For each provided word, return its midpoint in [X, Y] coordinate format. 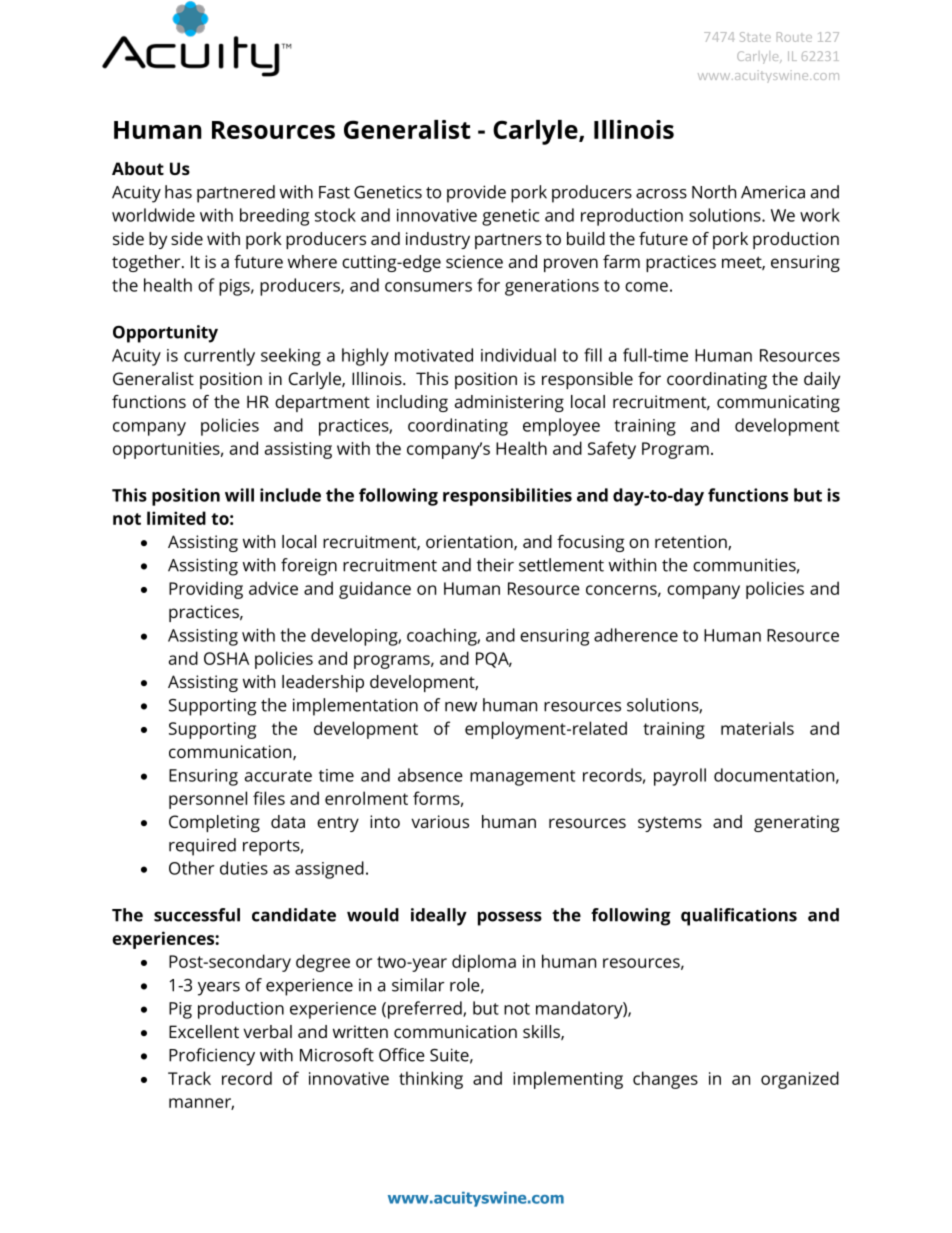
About [138, 168]
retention [692, 542]
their [495, 565]
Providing [206, 590]
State [755, 37]
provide [476, 194]
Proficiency [212, 1057]
